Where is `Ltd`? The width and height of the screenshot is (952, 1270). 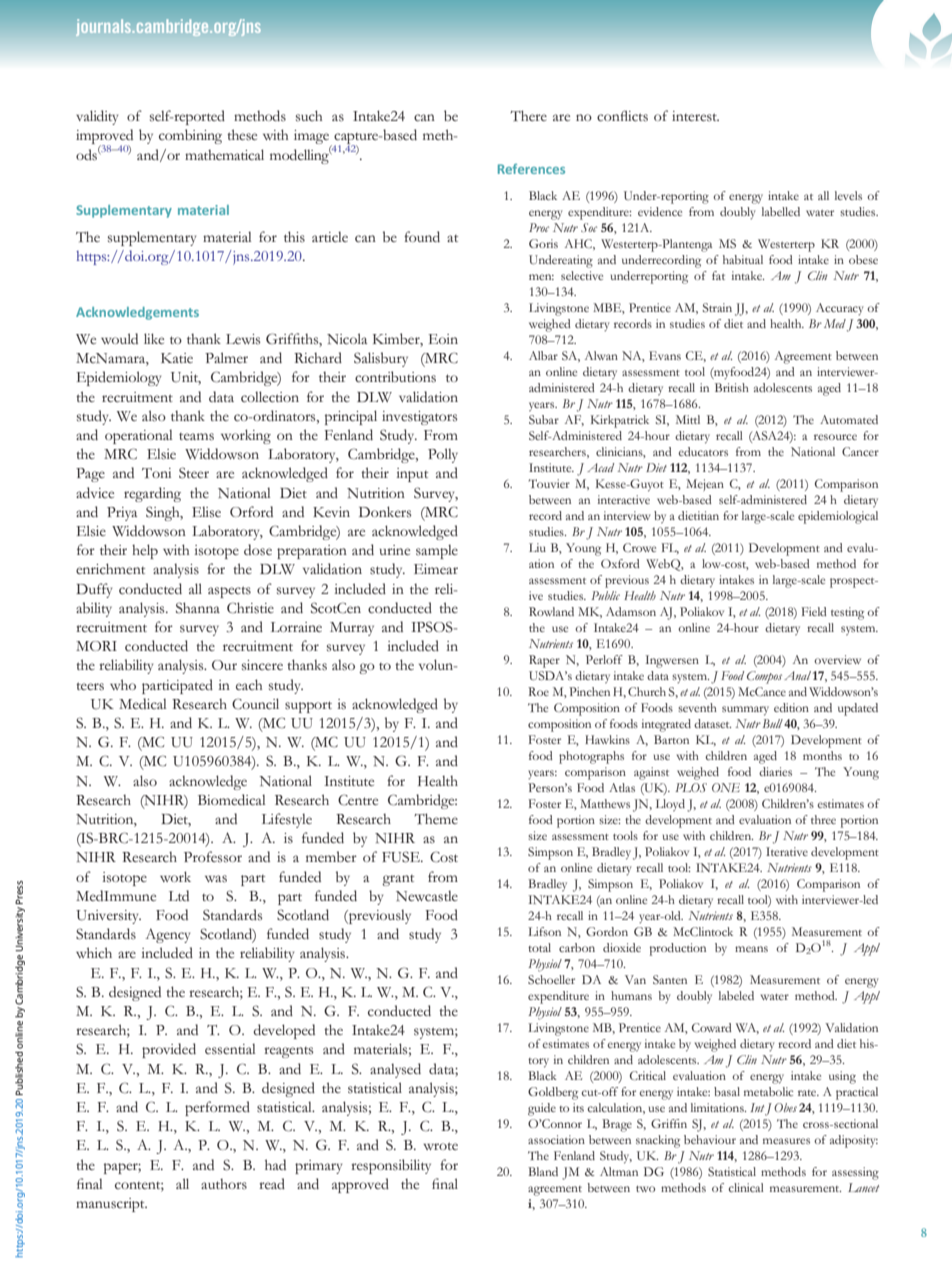 Ltd is located at coordinates (179, 895).
